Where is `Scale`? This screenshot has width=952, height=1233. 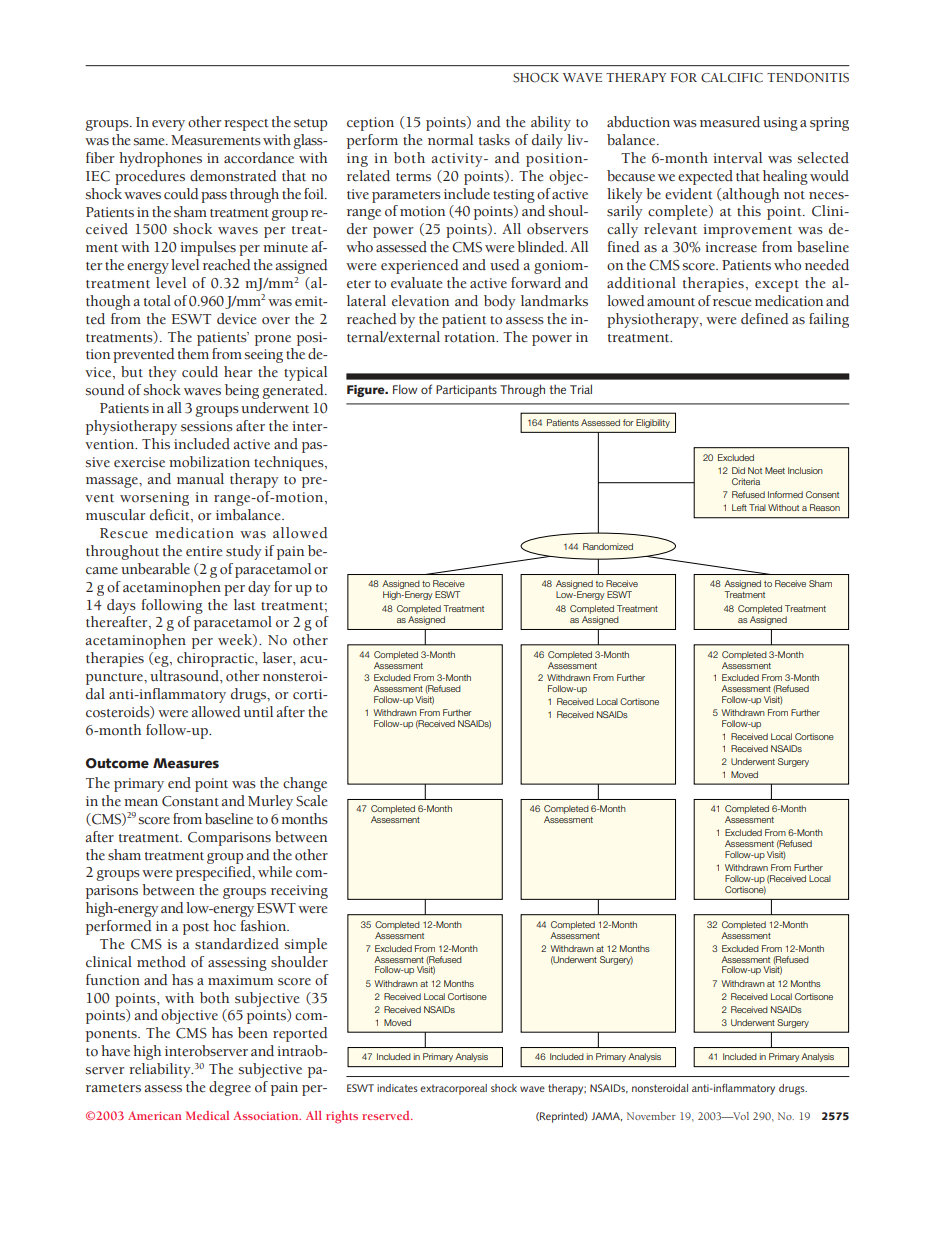 Scale is located at coordinates (311, 801).
